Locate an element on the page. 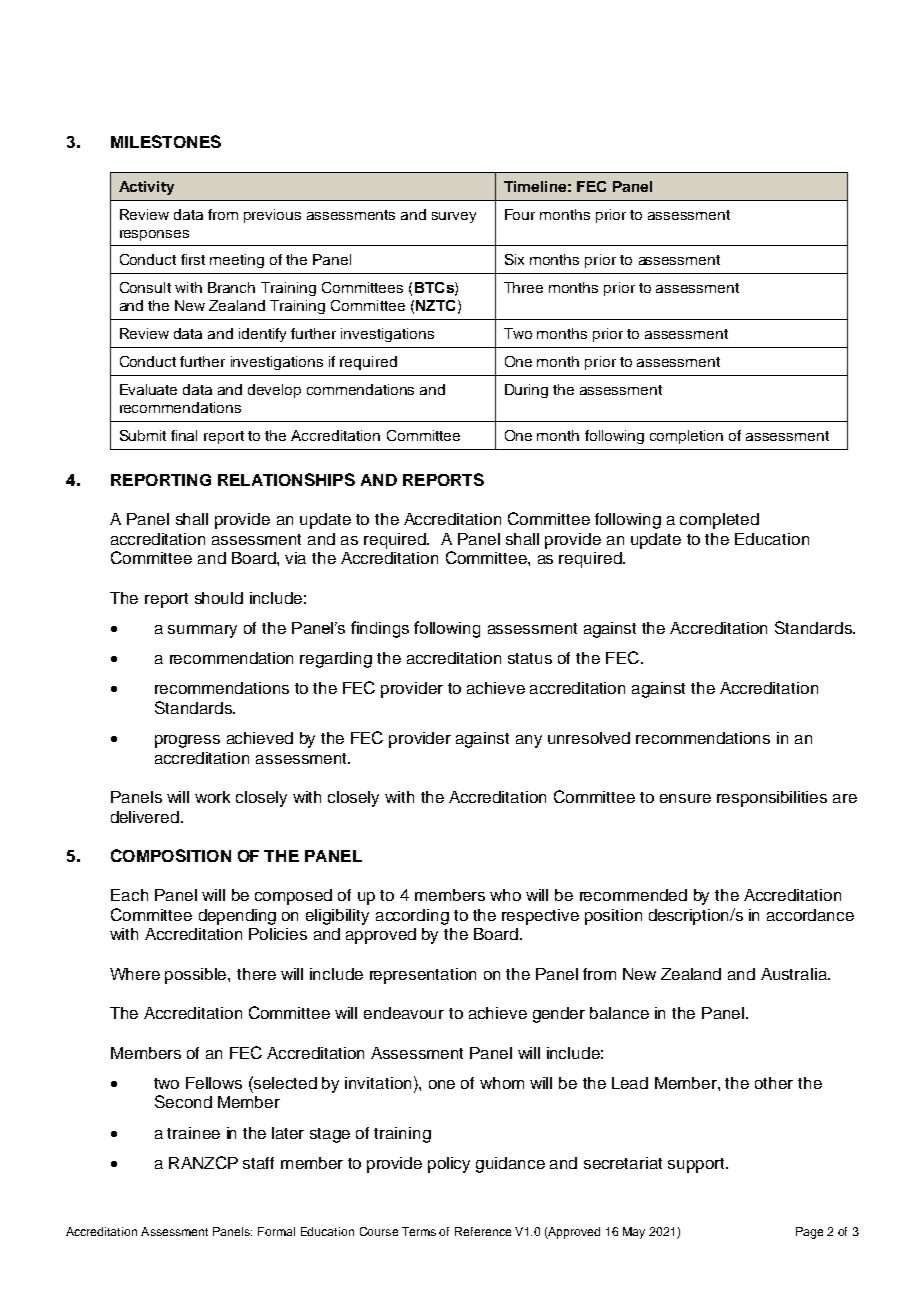 The image size is (924, 1309). respective is located at coordinates (540, 917).
